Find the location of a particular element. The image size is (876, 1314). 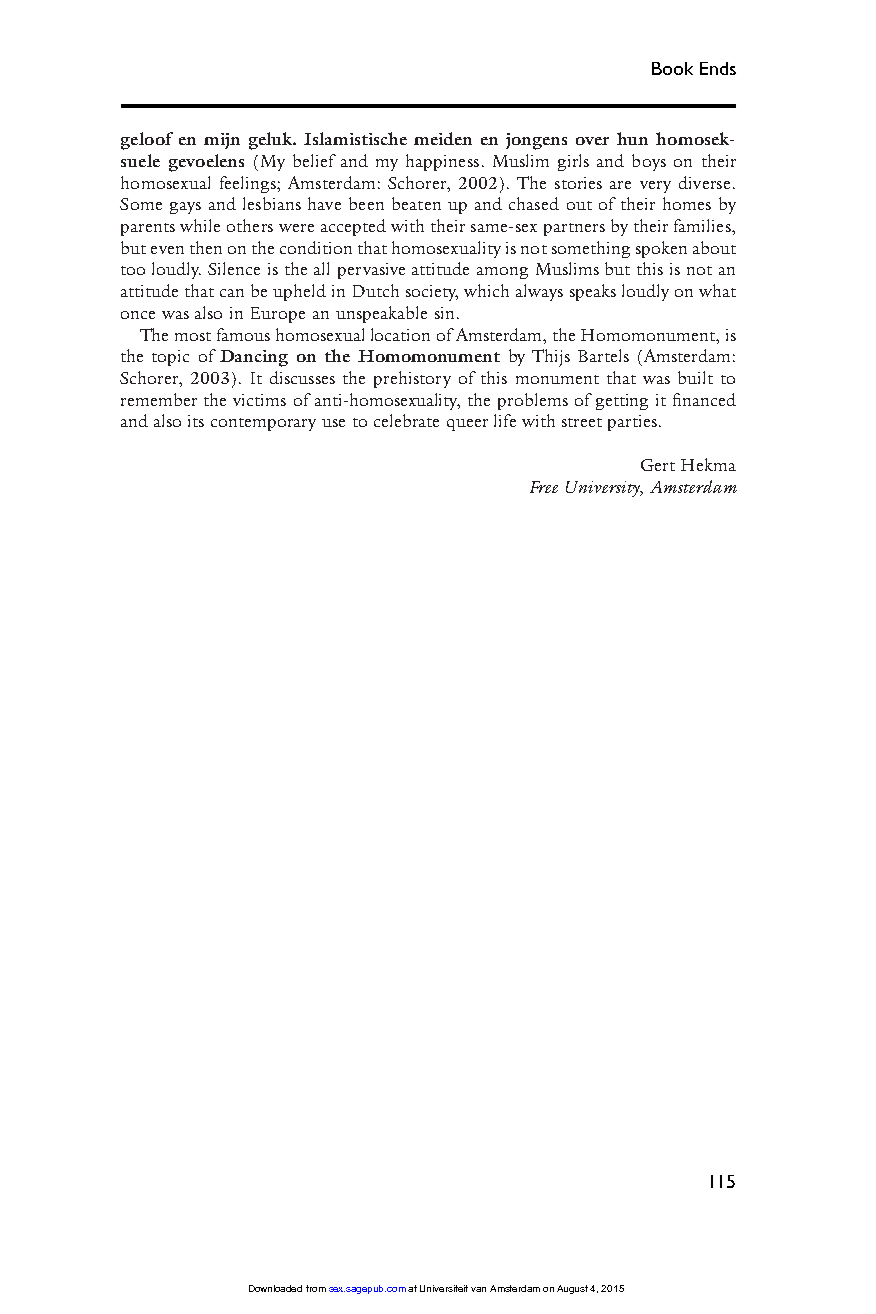

Gert is located at coordinates (658, 465).
